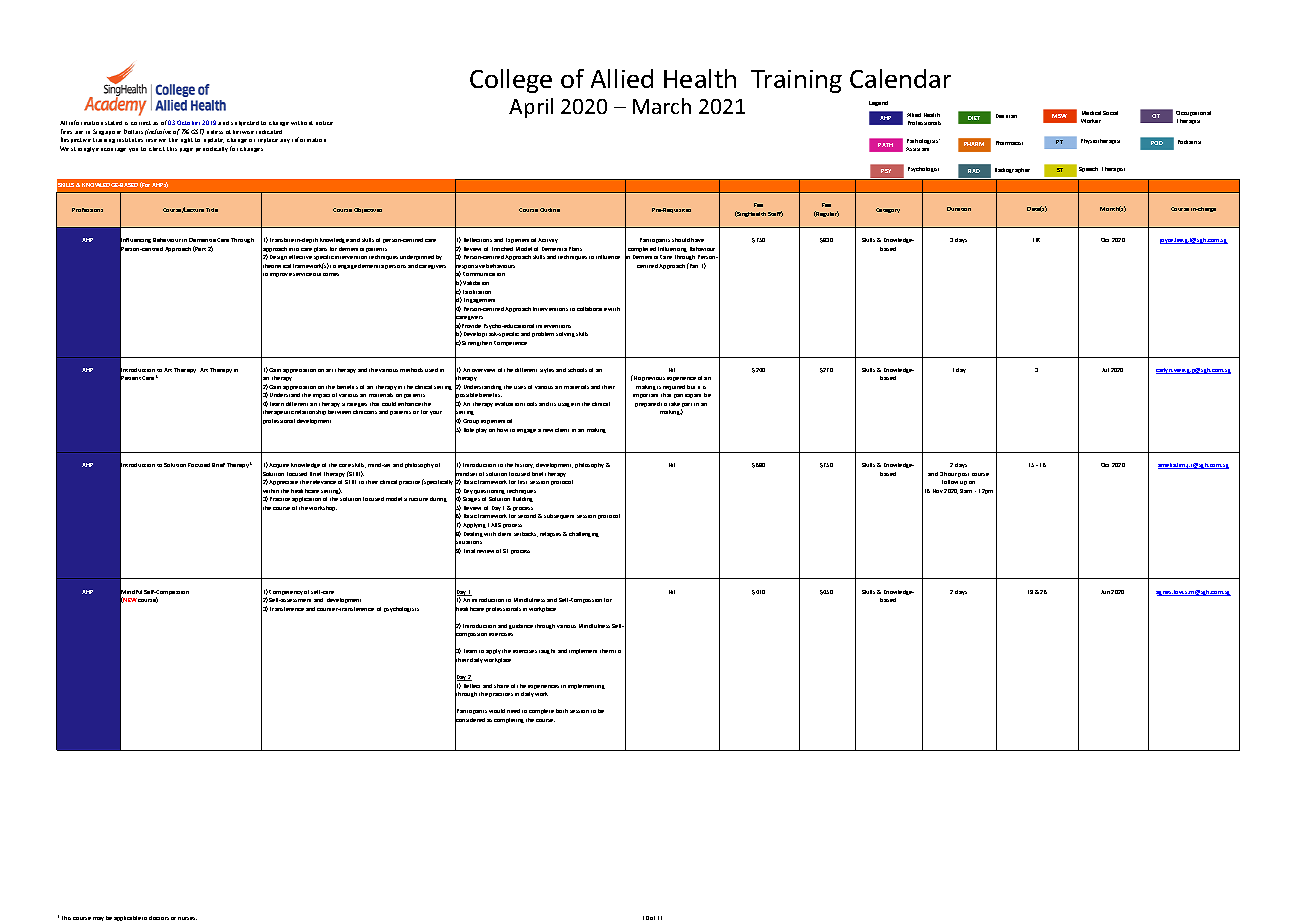 This screenshot has height=924, width=1308. What do you see at coordinates (513, 711) in the screenshot?
I see `need` at bounding box center [513, 711].
